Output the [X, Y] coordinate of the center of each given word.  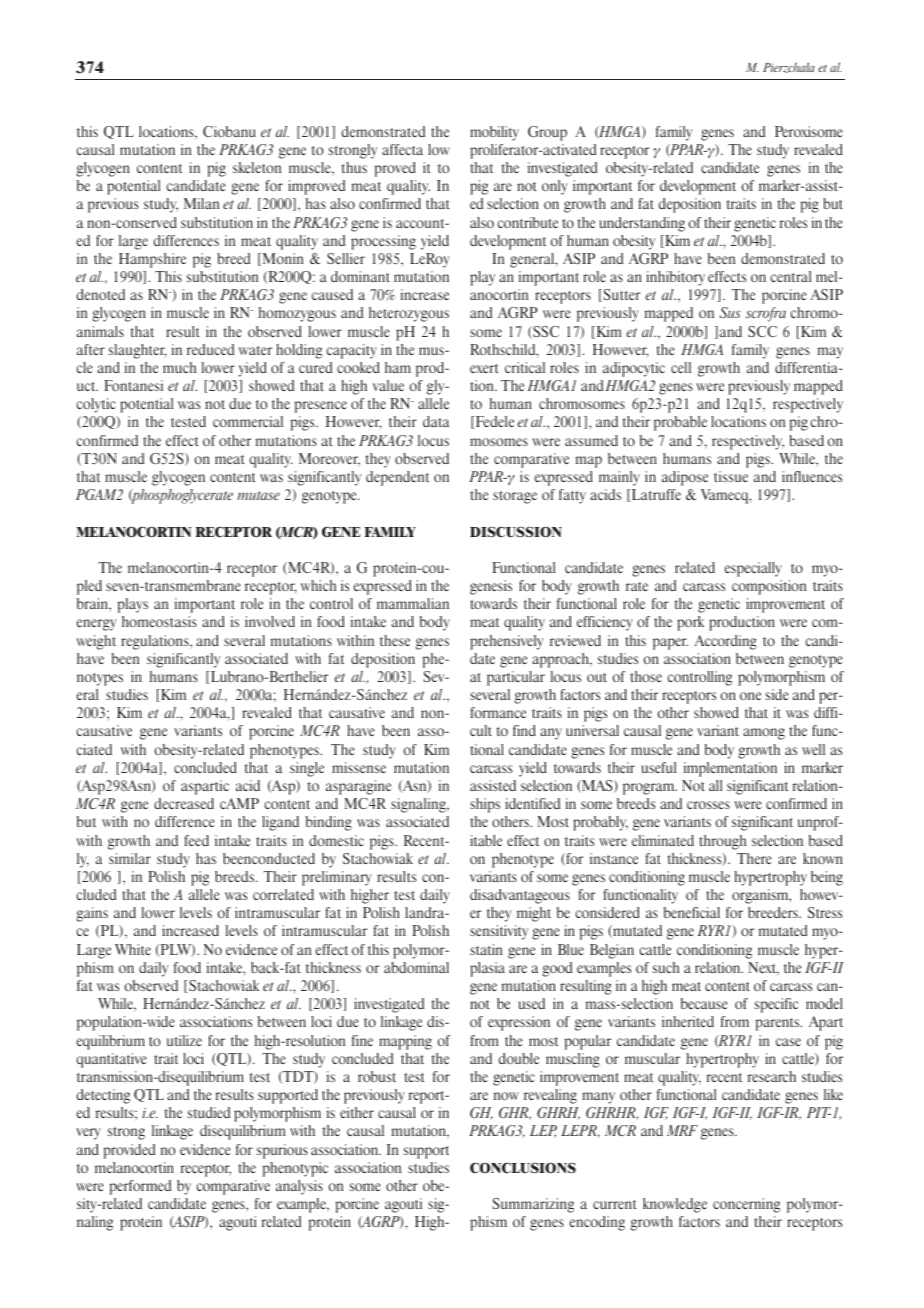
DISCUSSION [516, 532]
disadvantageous [520, 896]
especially [753, 569]
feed [196, 840]
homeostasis [159, 621]
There [754, 858]
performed [140, 1187]
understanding [642, 224]
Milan [201, 203]
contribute [528, 222]
